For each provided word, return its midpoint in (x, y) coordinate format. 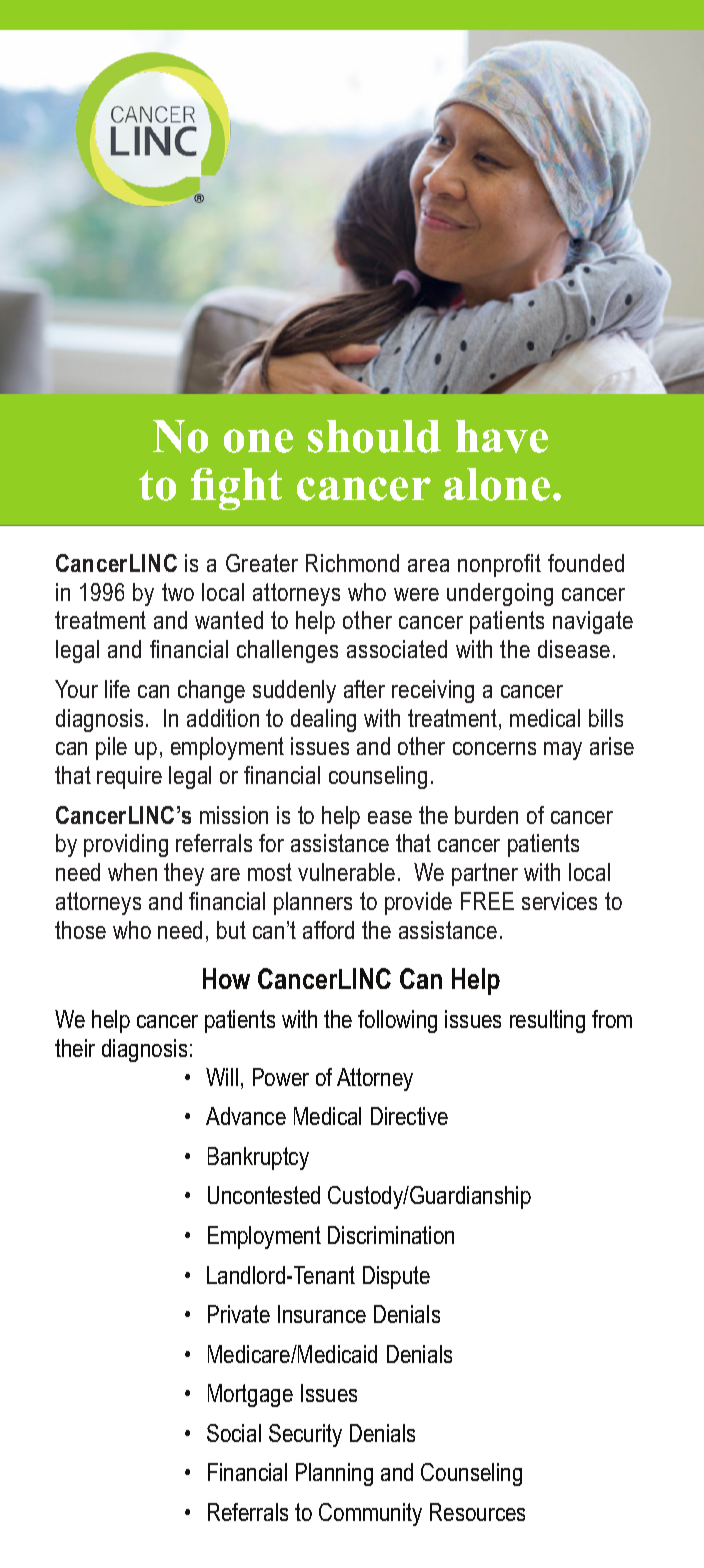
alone (497, 484)
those (80, 930)
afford (328, 930)
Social (234, 1433)
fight (236, 489)
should (374, 436)
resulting (547, 1021)
